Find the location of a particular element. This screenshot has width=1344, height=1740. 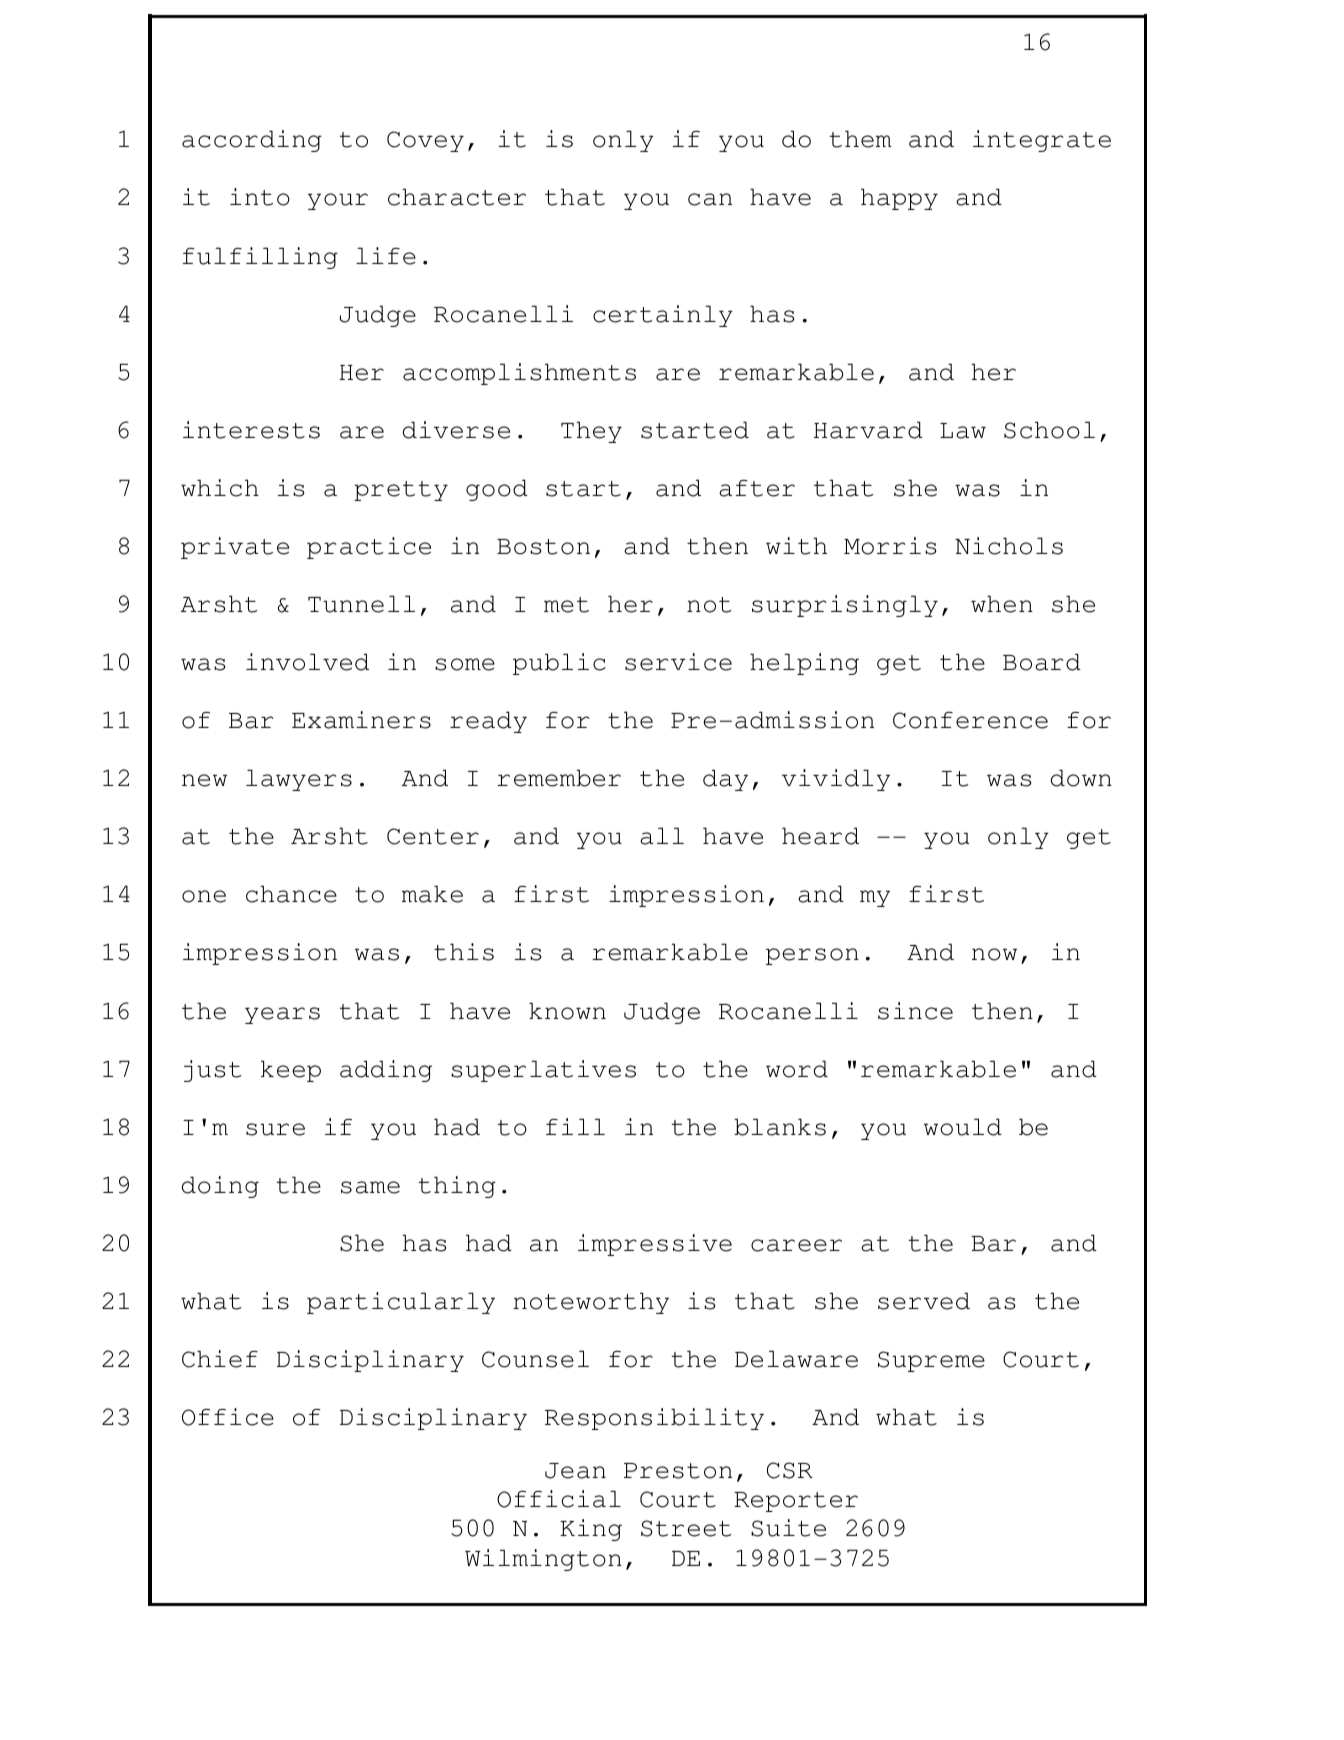

all is located at coordinates (662, 836).
